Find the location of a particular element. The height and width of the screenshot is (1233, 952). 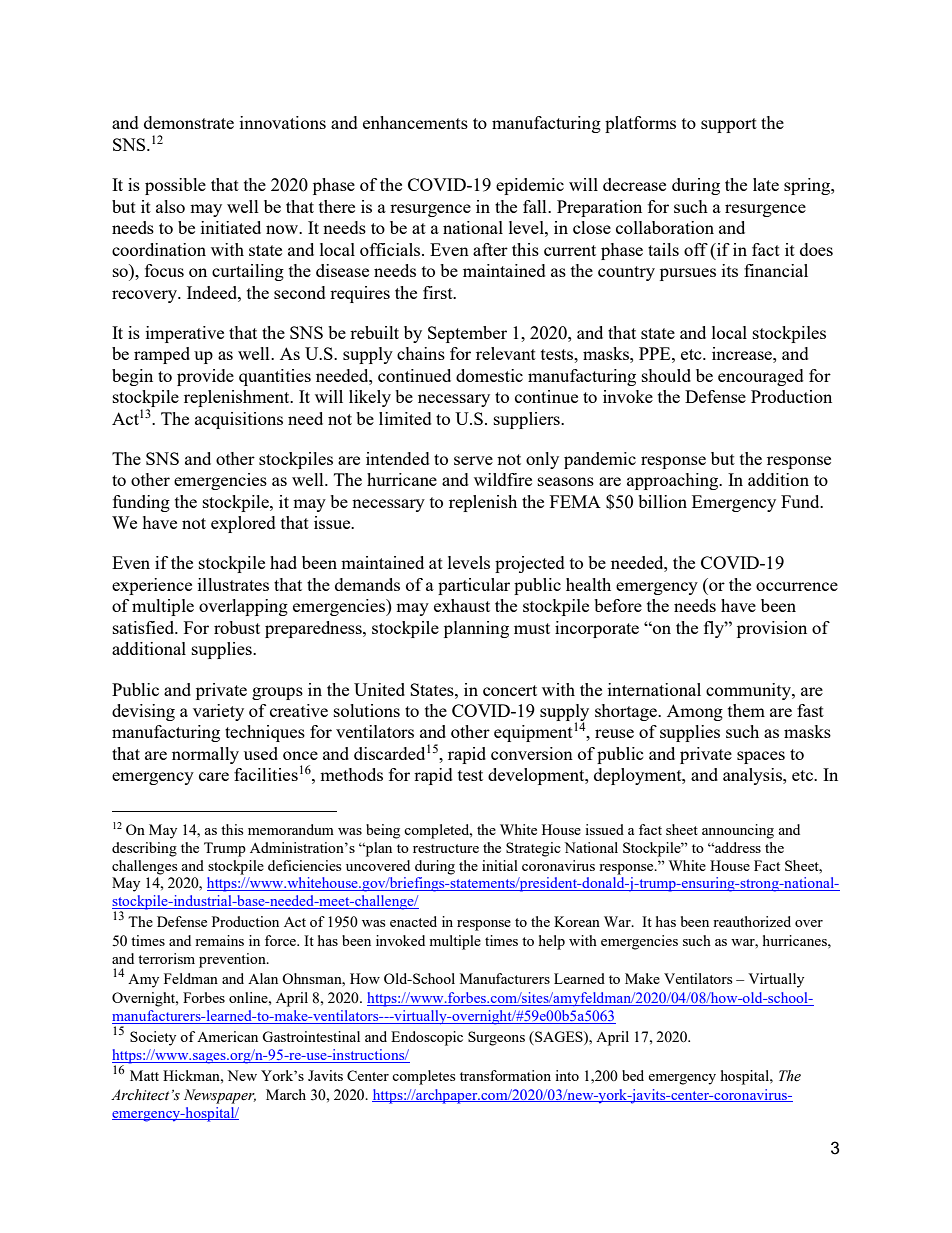

Newspaper is located at coordinates (220, 1096).
